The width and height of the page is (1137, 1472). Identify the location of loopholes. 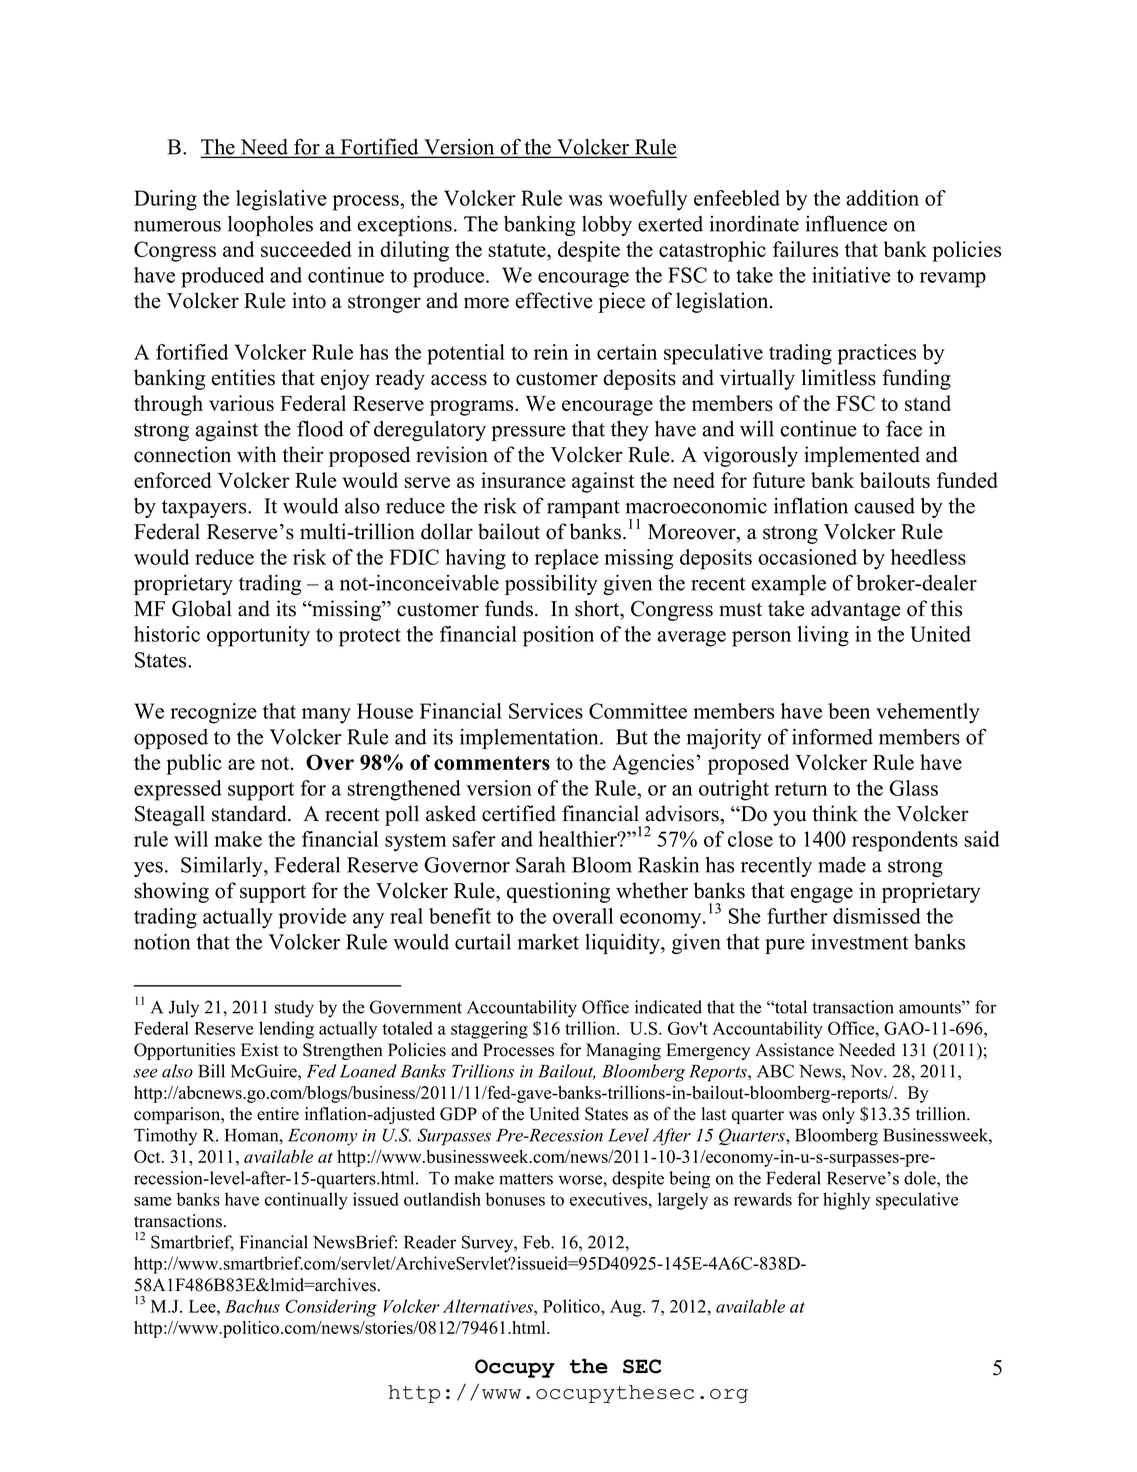
(270, 226).
